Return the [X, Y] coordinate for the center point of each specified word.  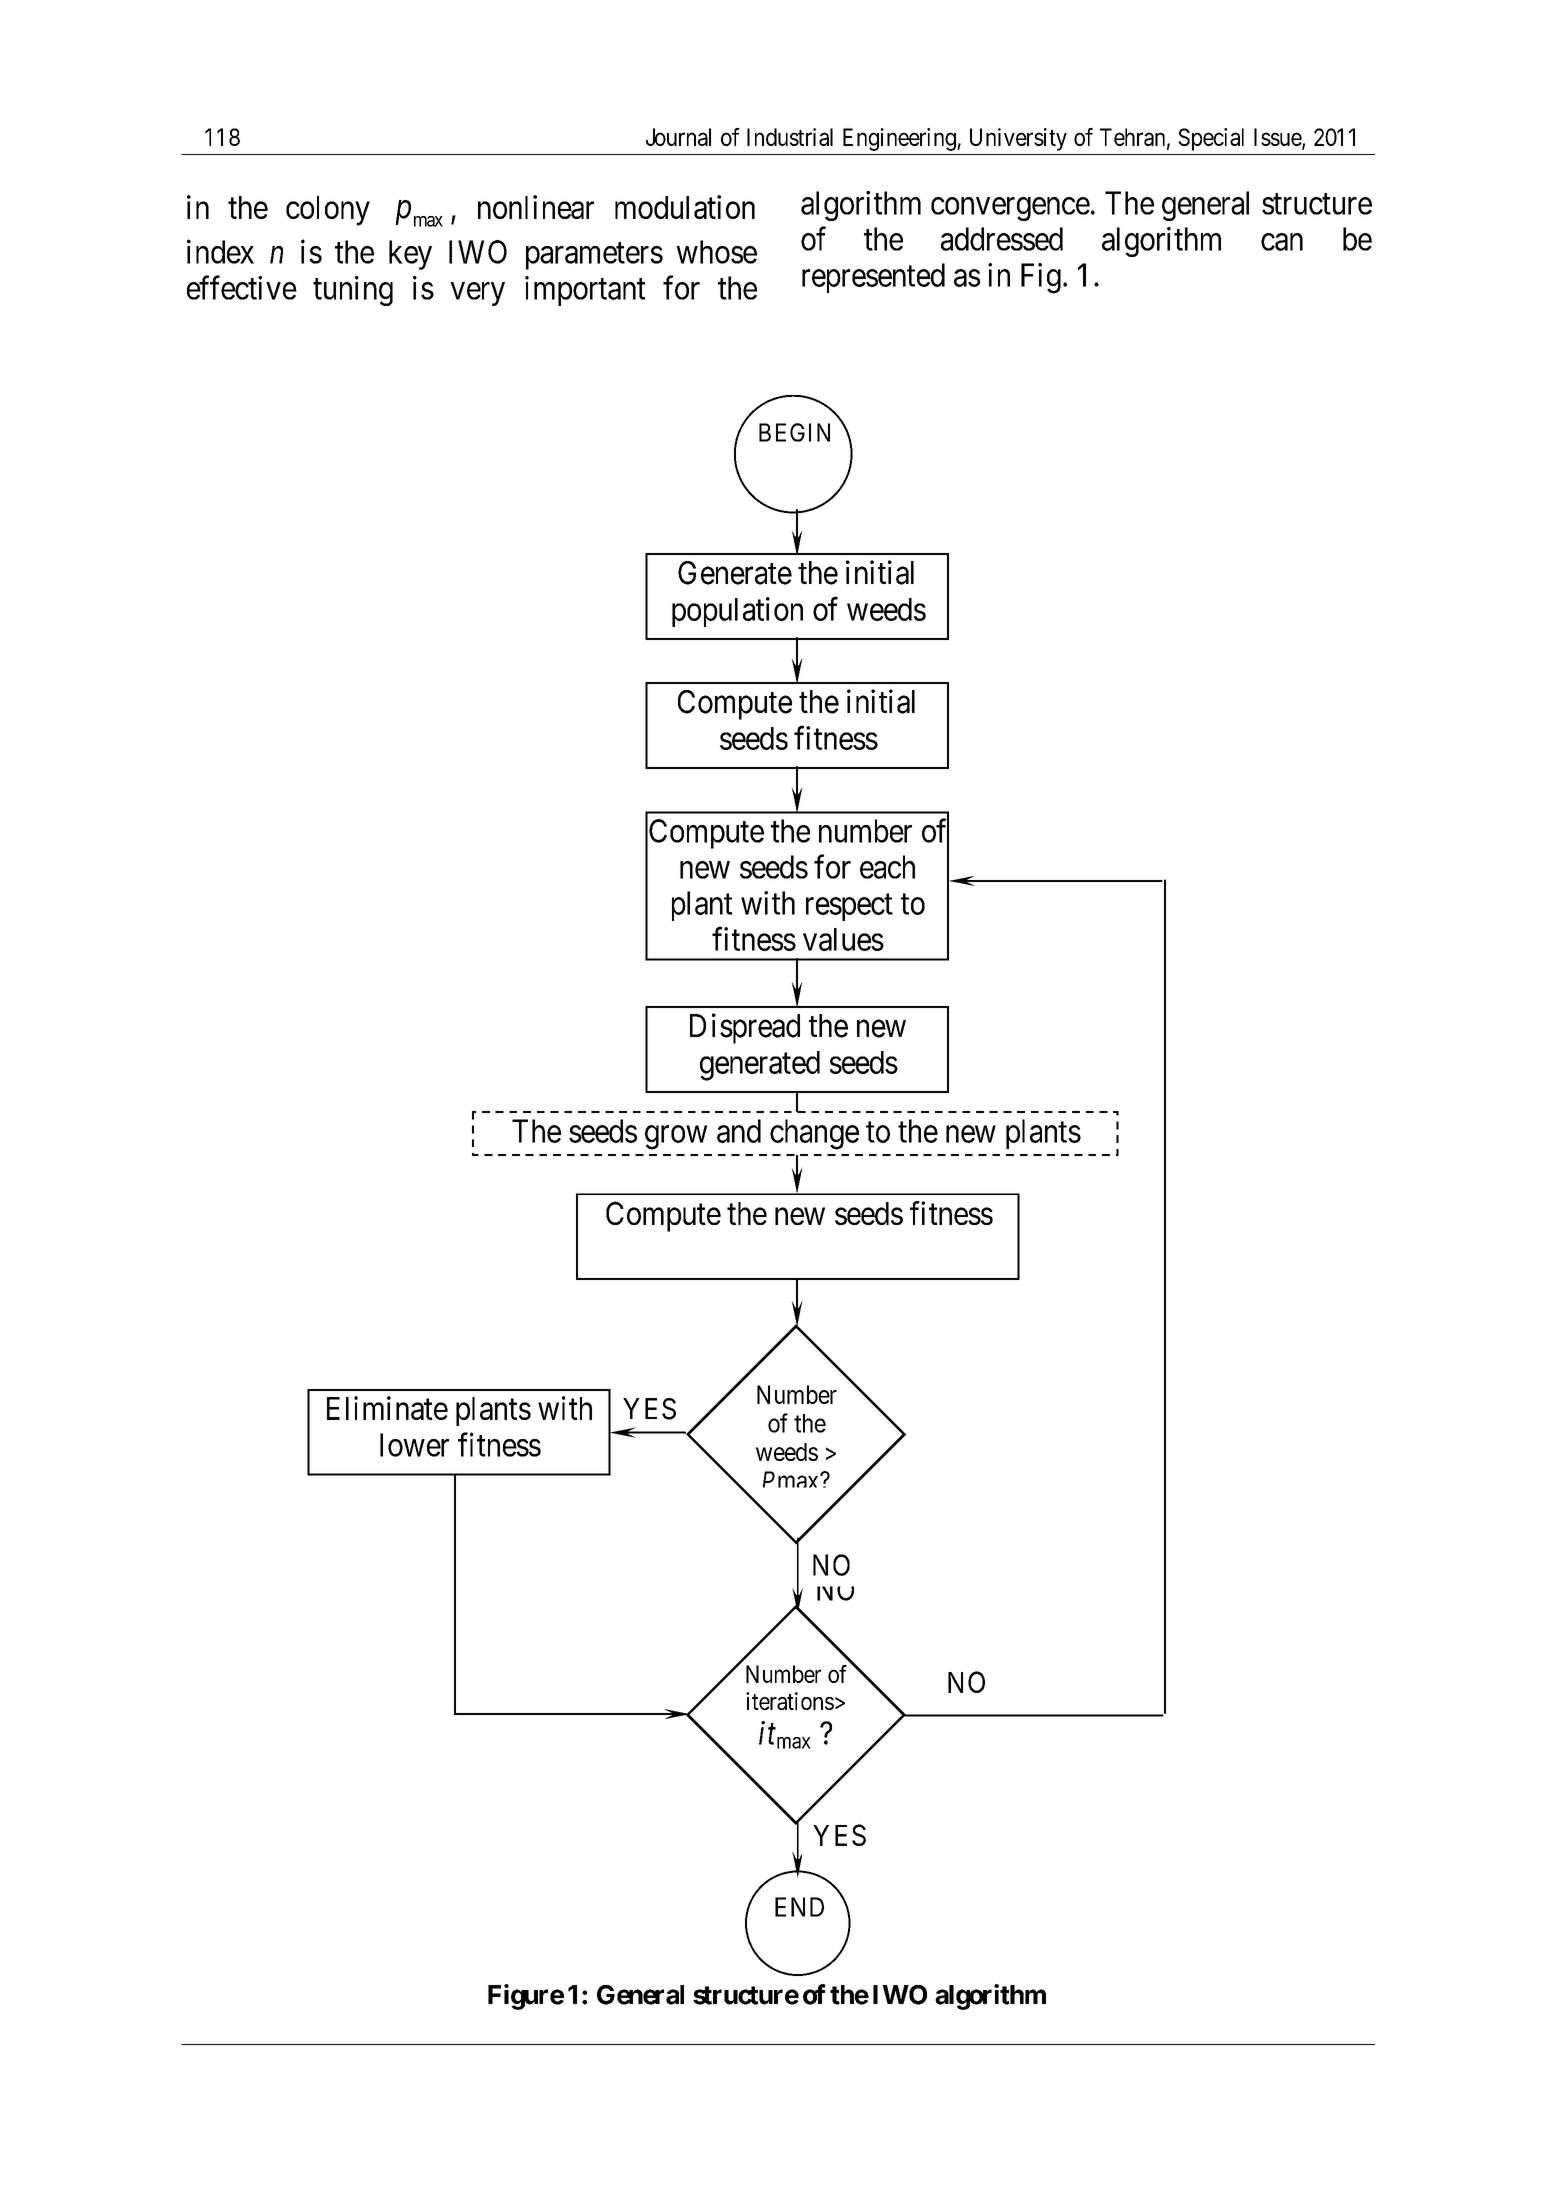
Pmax [792, 1479]
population [737, 612]
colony [328, 211]
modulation [685, 207]
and [739, 1131]
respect [849, 907]
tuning [353, 291]
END [799, 1907]
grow [676, 1138]
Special [1211, 139]
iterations [790, 1701]
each [887, 867]
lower [414, 1445]
